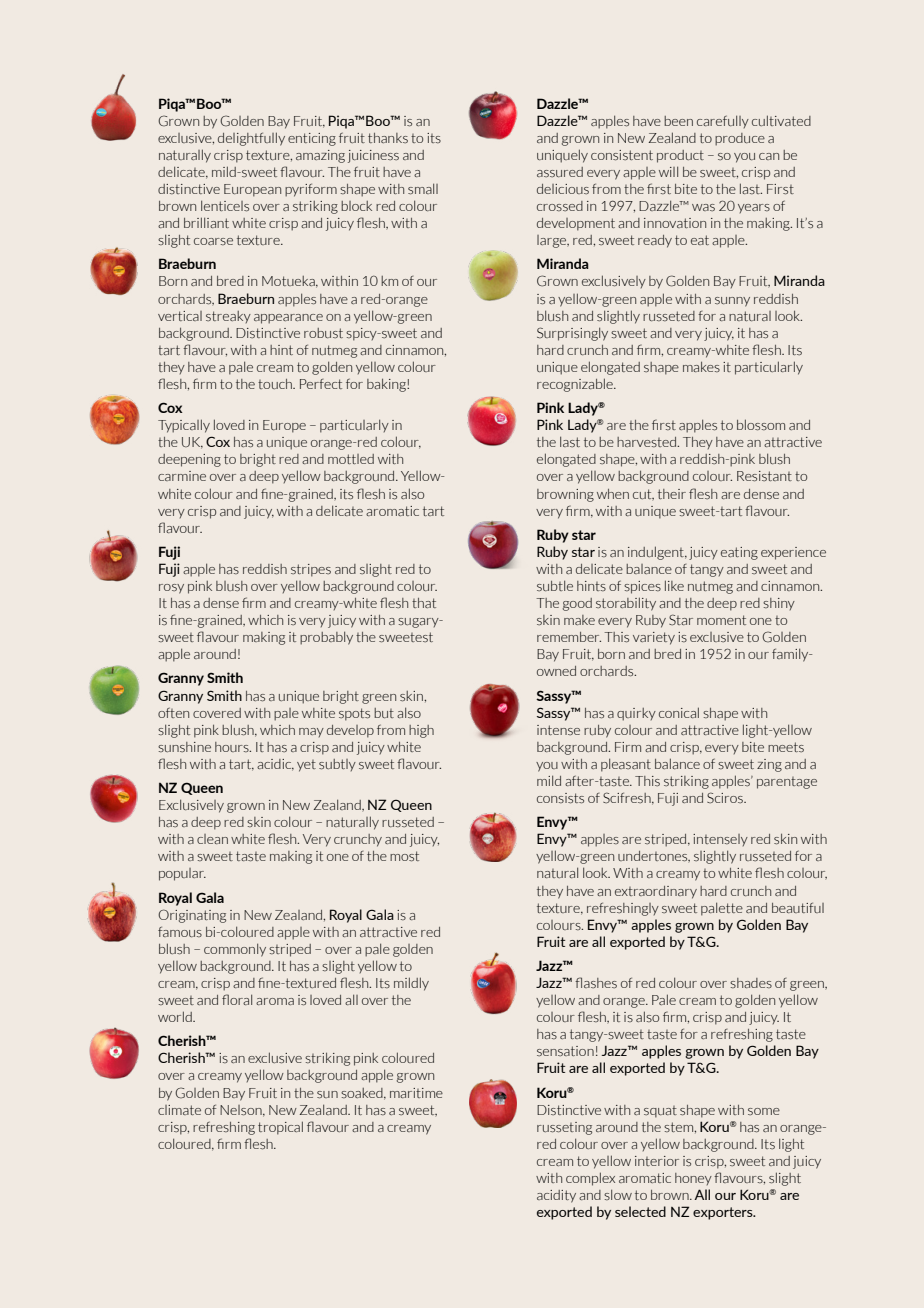 This screenshot has height=1308, width=924. Describe the element at coordinates (423, 189) in the screenshot. I see `small` at that location.
